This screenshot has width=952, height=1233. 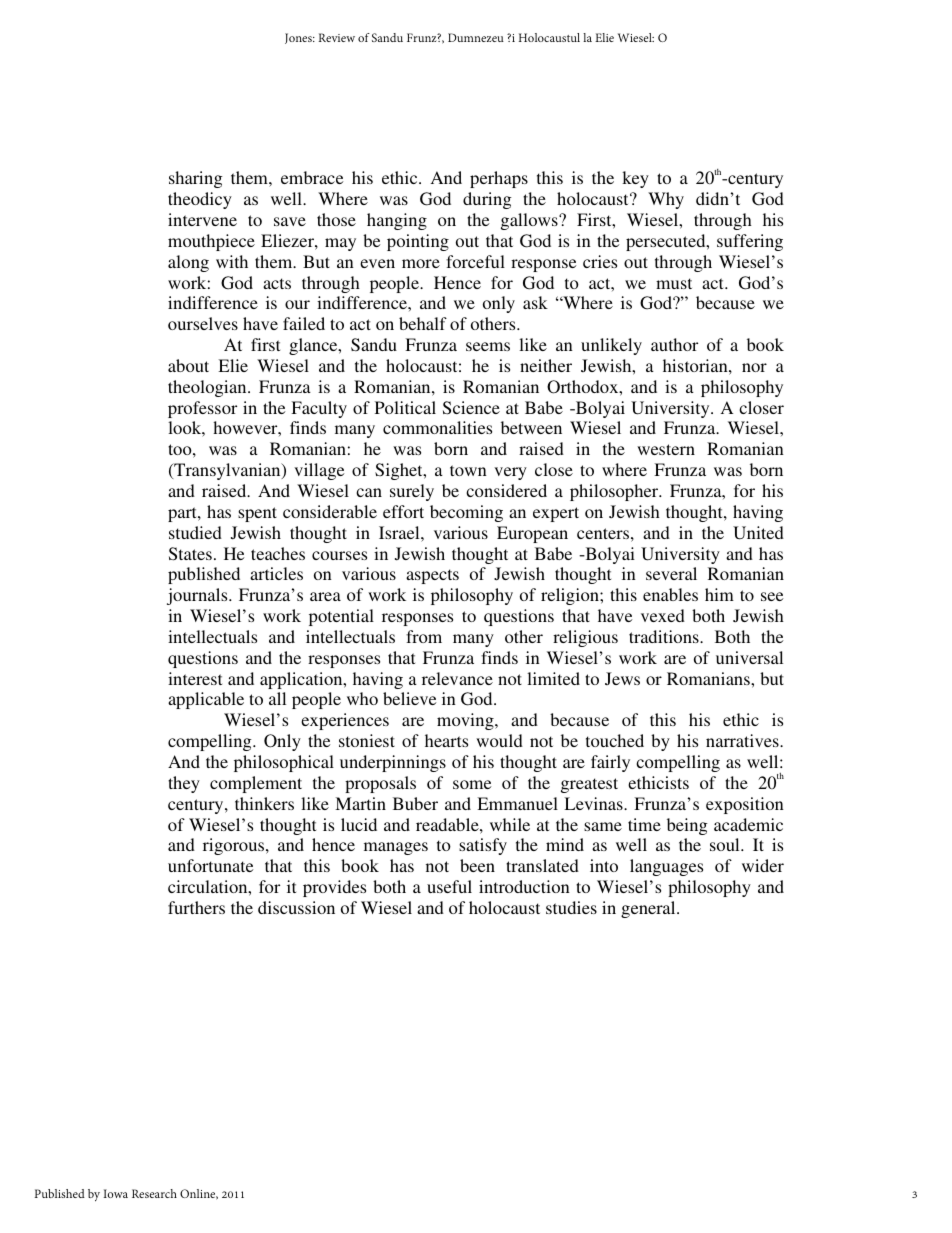 I want to click on general, so click(x=649, y=909).
